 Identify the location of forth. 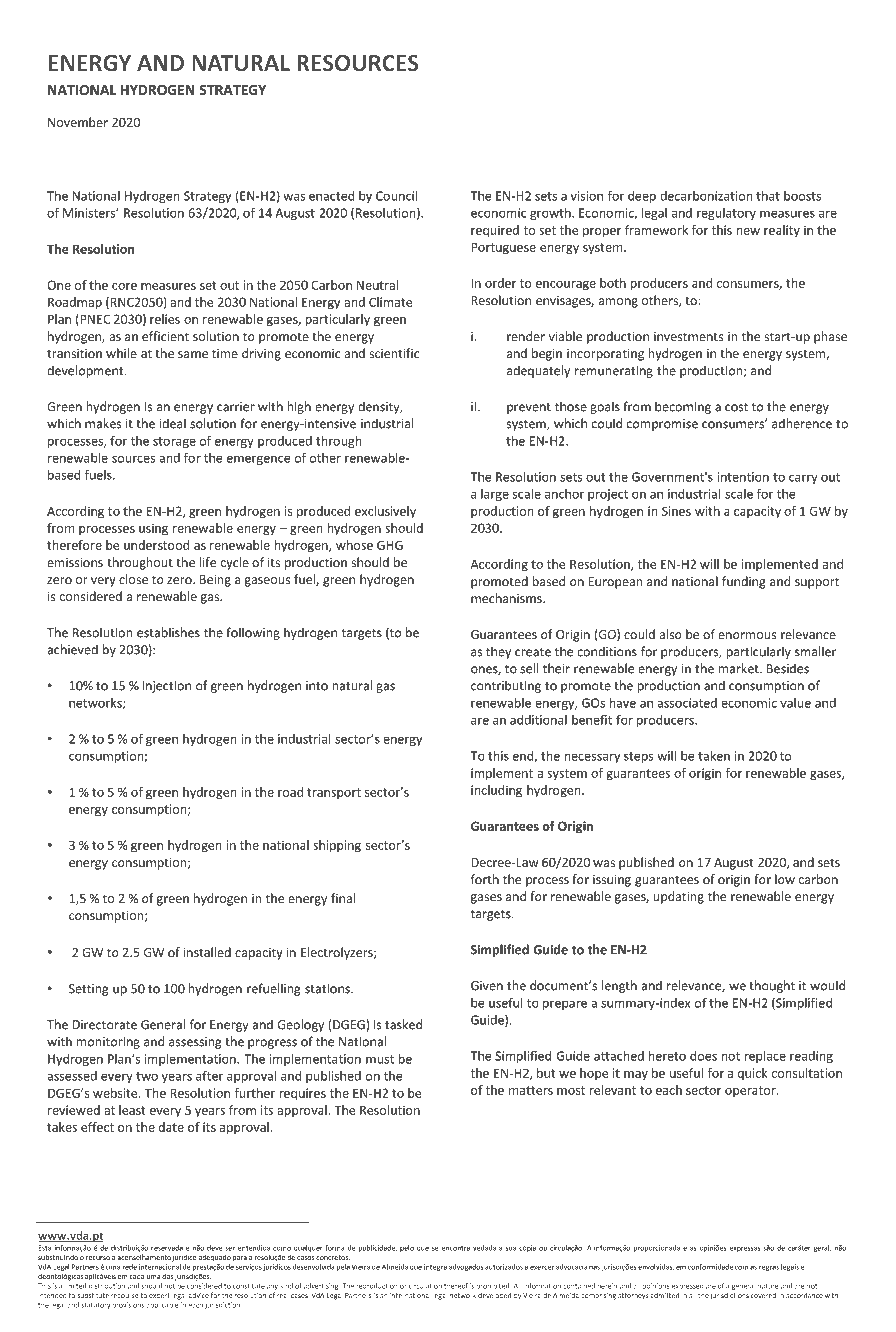
(485, 879).
